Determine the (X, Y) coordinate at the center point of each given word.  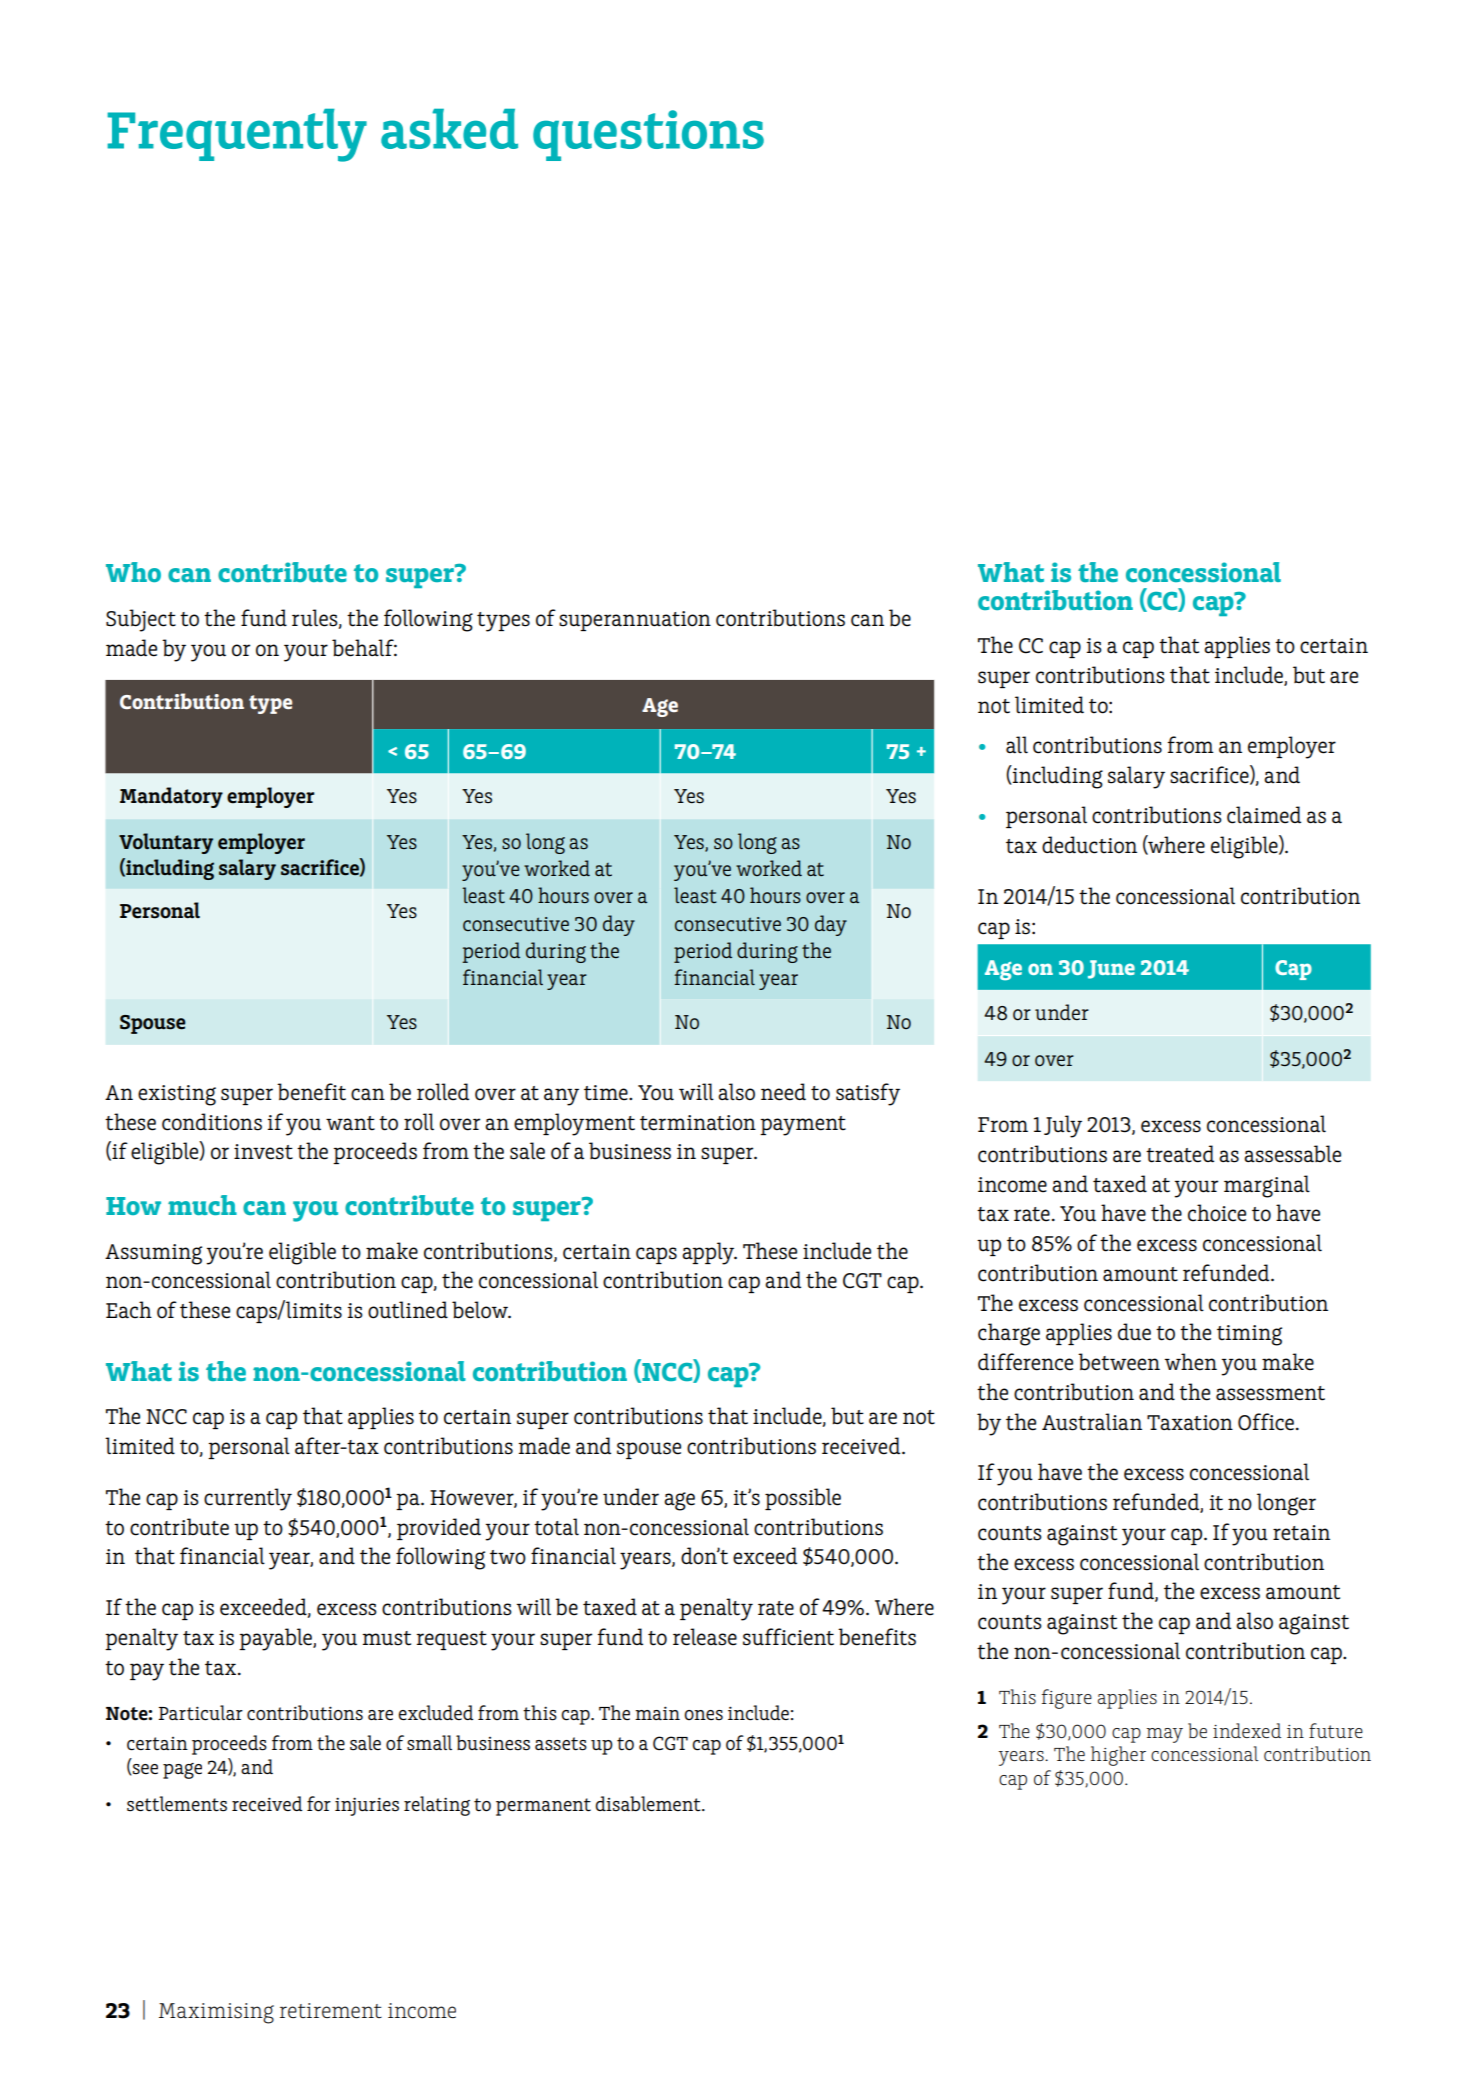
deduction (1089, 845)
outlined (408, 1310)
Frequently (237, 135)
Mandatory (171, 797)
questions (648, 135)
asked (449, 129)
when (1191, 1362)
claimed (1264, 815)
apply (709, 1253)
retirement (331, 2010)
